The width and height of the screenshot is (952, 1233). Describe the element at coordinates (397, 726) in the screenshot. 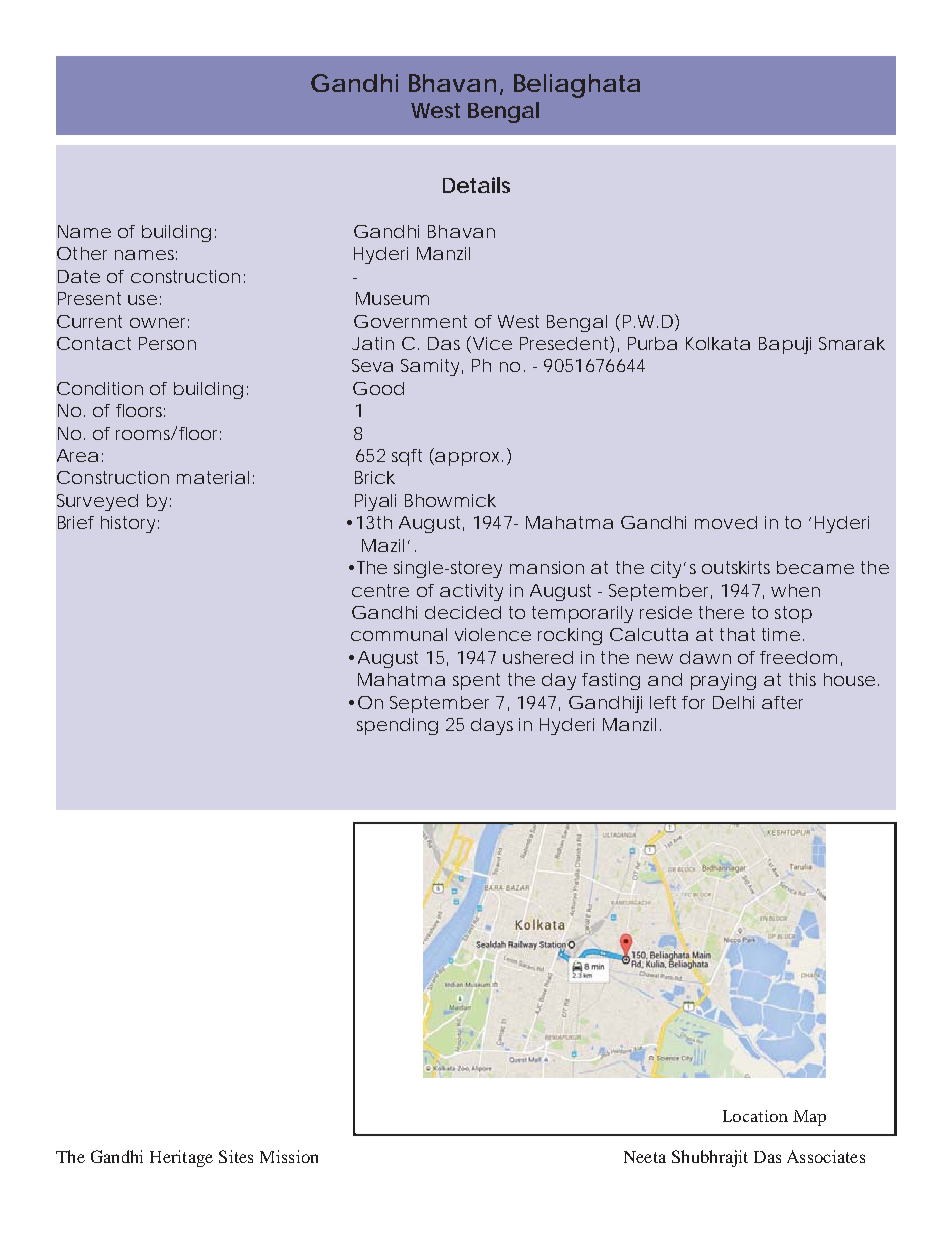

I see `spending` at that location.
